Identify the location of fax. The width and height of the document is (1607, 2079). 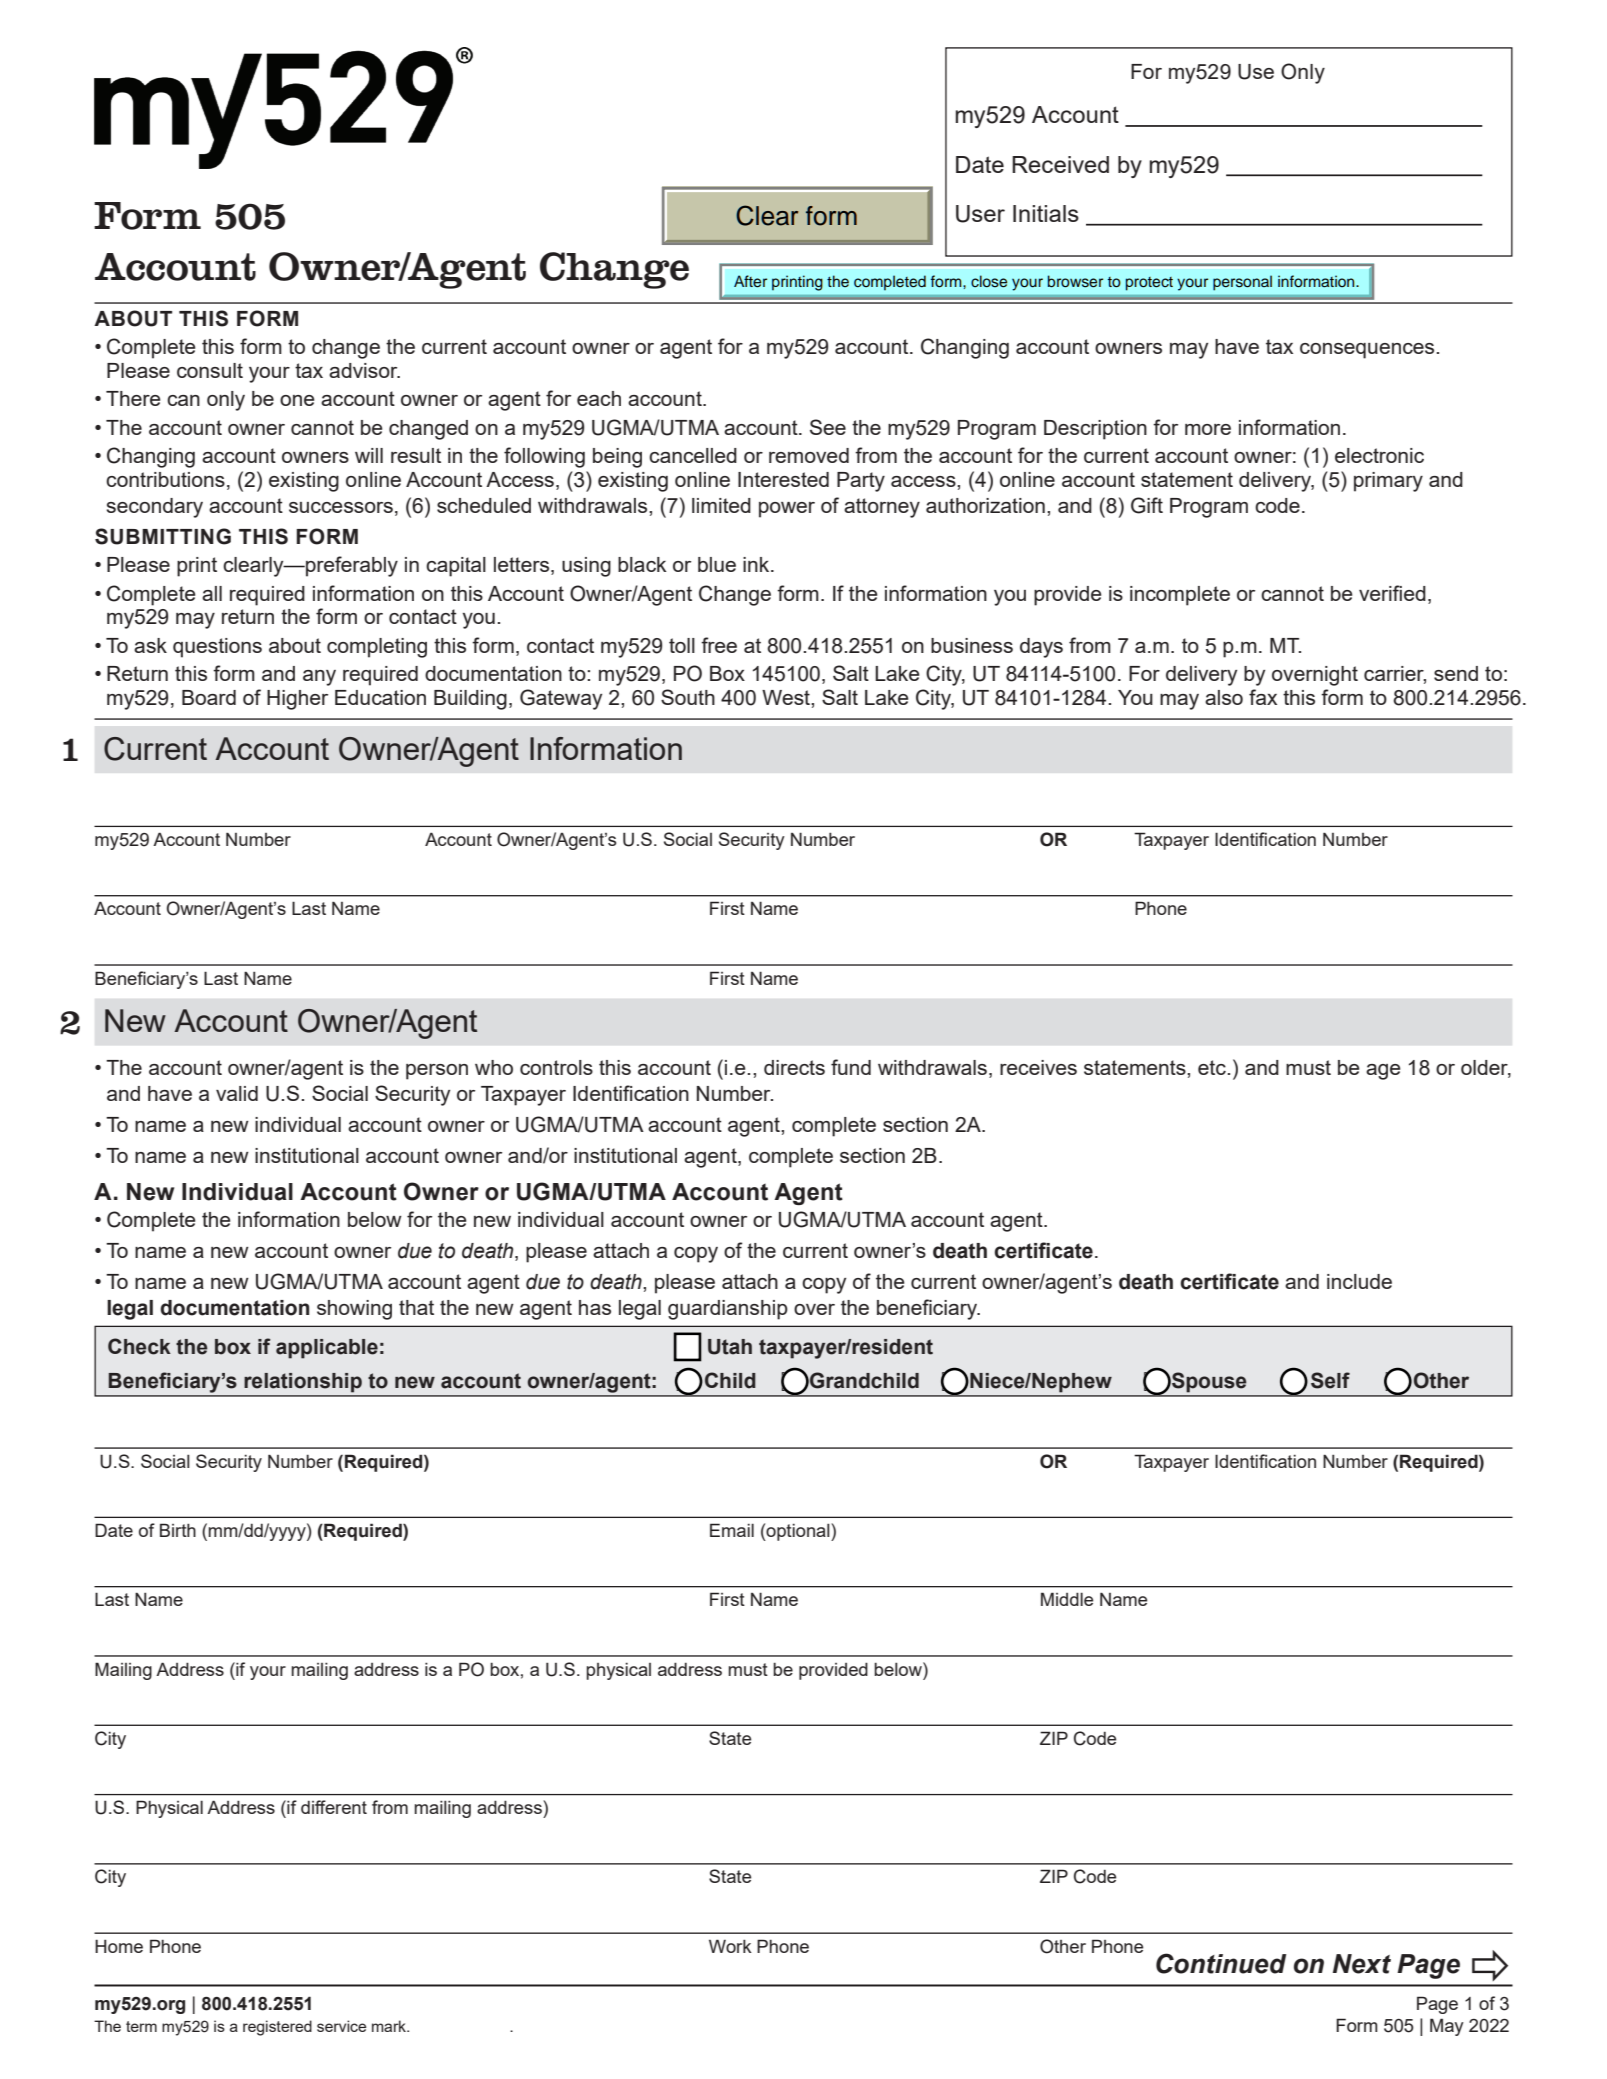
(1263, 697).
